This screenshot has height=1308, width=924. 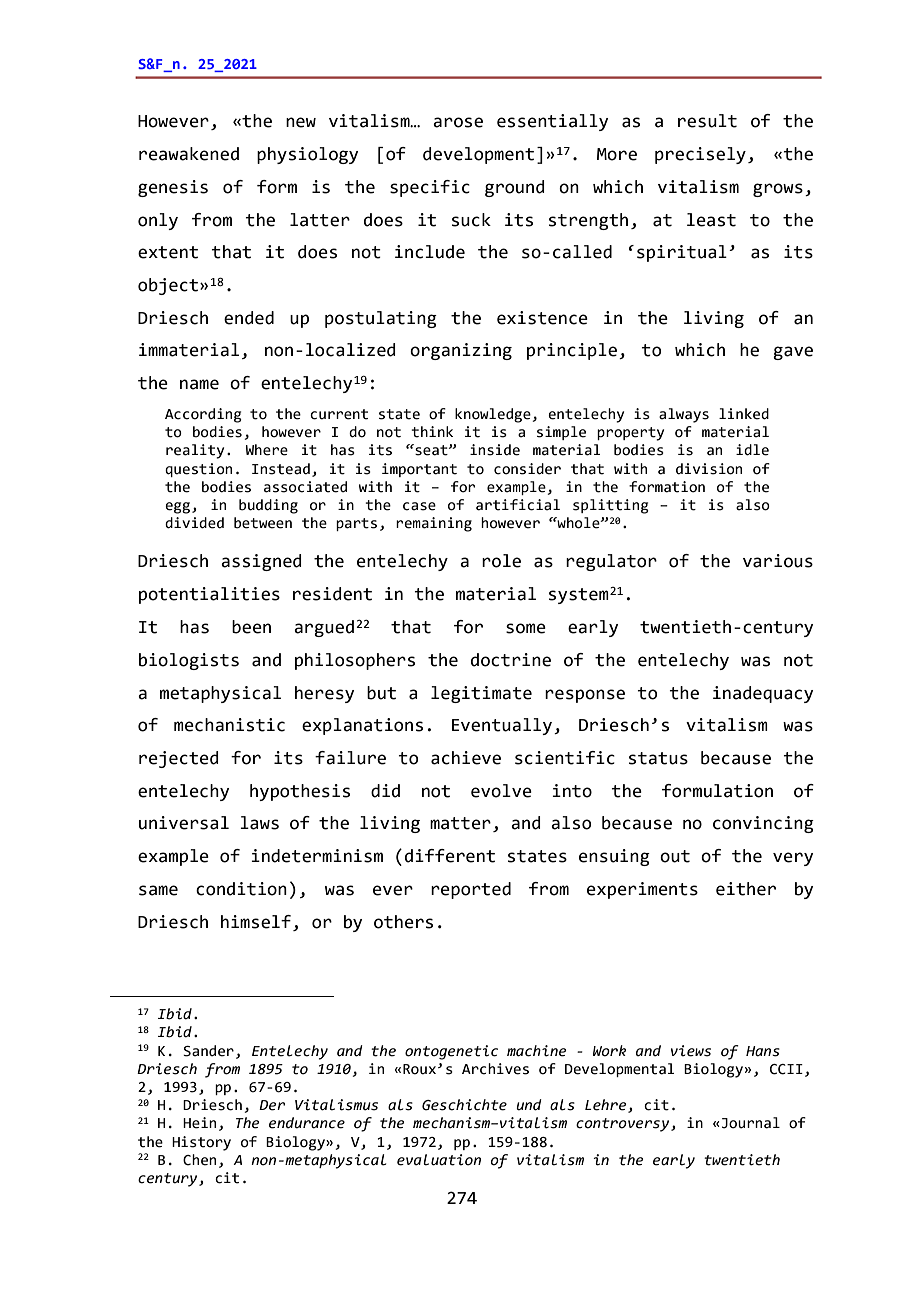 What do you see at coordinates (307, 155) in the screenshot?
I see `physiology` at bounding box center [307, 155].
